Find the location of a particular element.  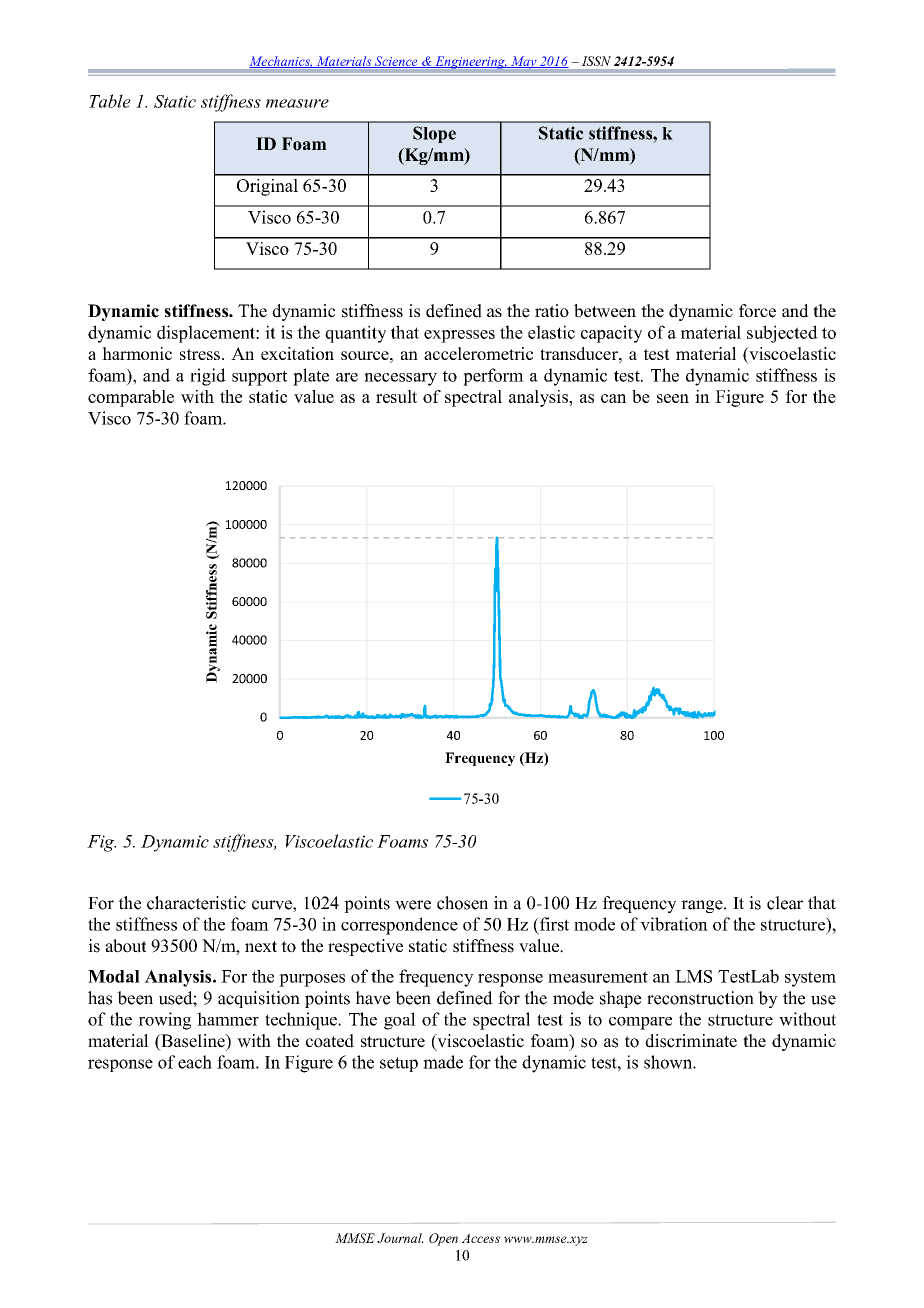

perform is located at coordinates (493, 377).
